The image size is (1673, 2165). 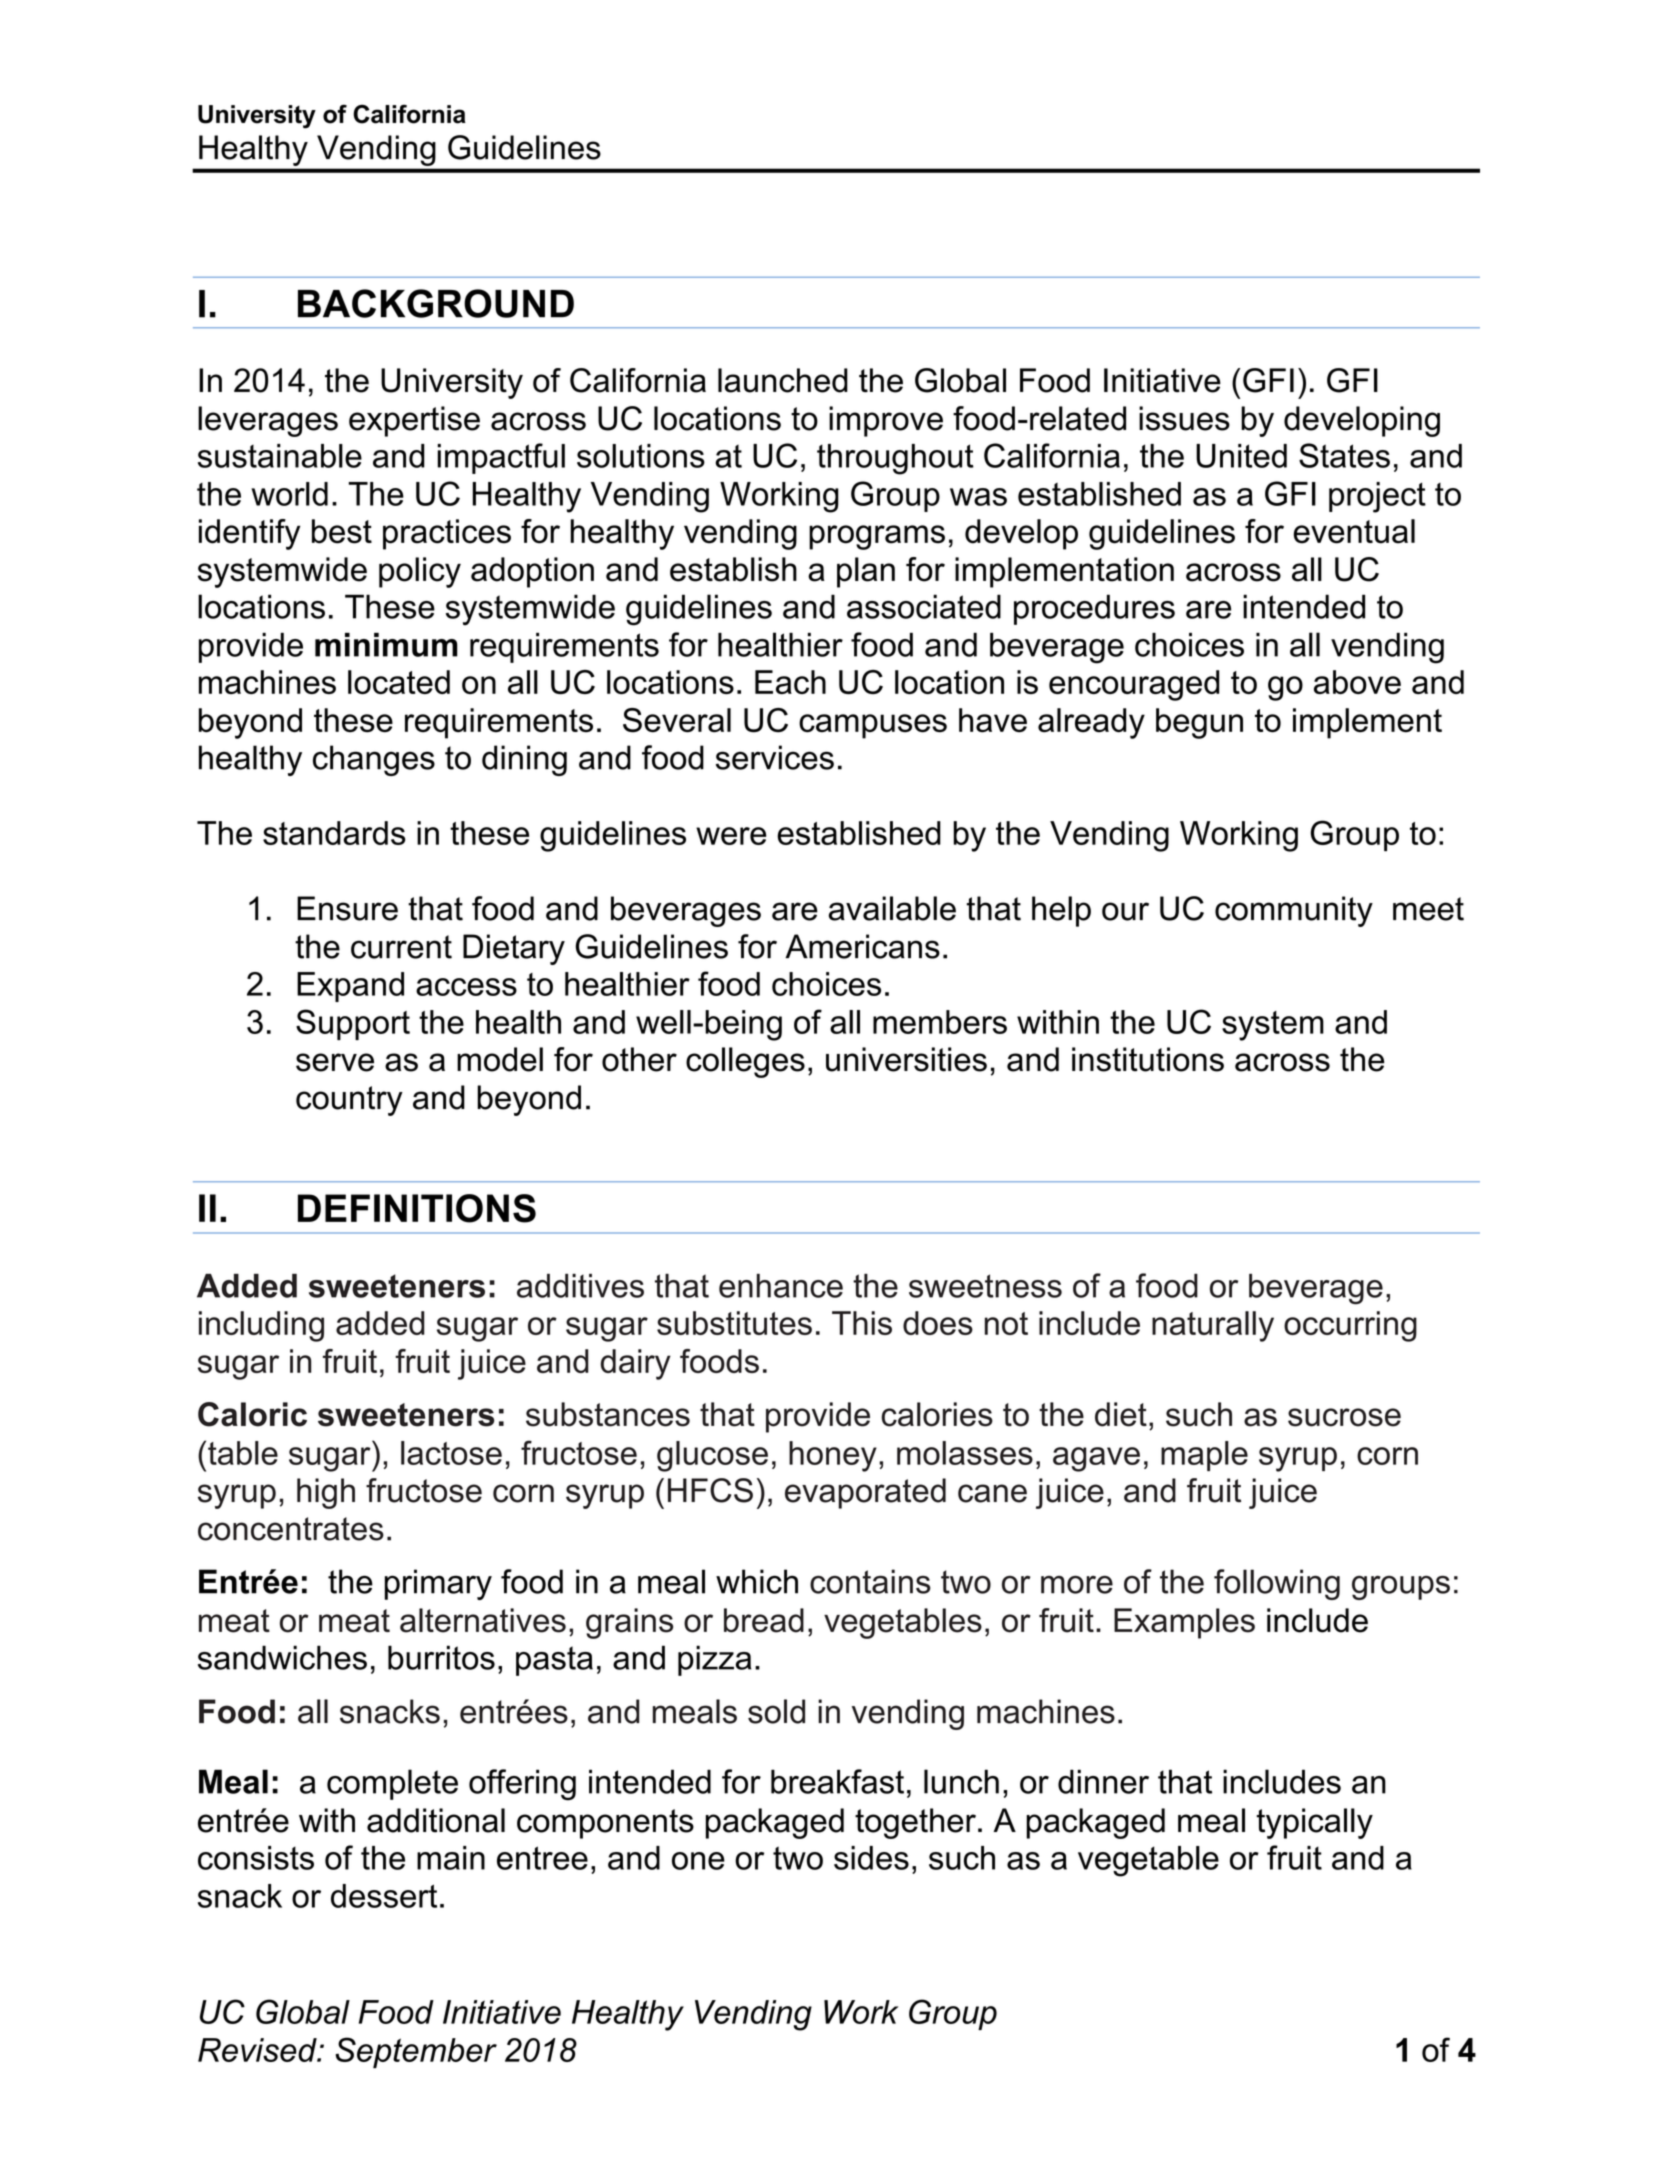 What do you see at coordinates (865, 1493) in the screenshot?
I see `evaporated` at bounding box center [865, 1493].
